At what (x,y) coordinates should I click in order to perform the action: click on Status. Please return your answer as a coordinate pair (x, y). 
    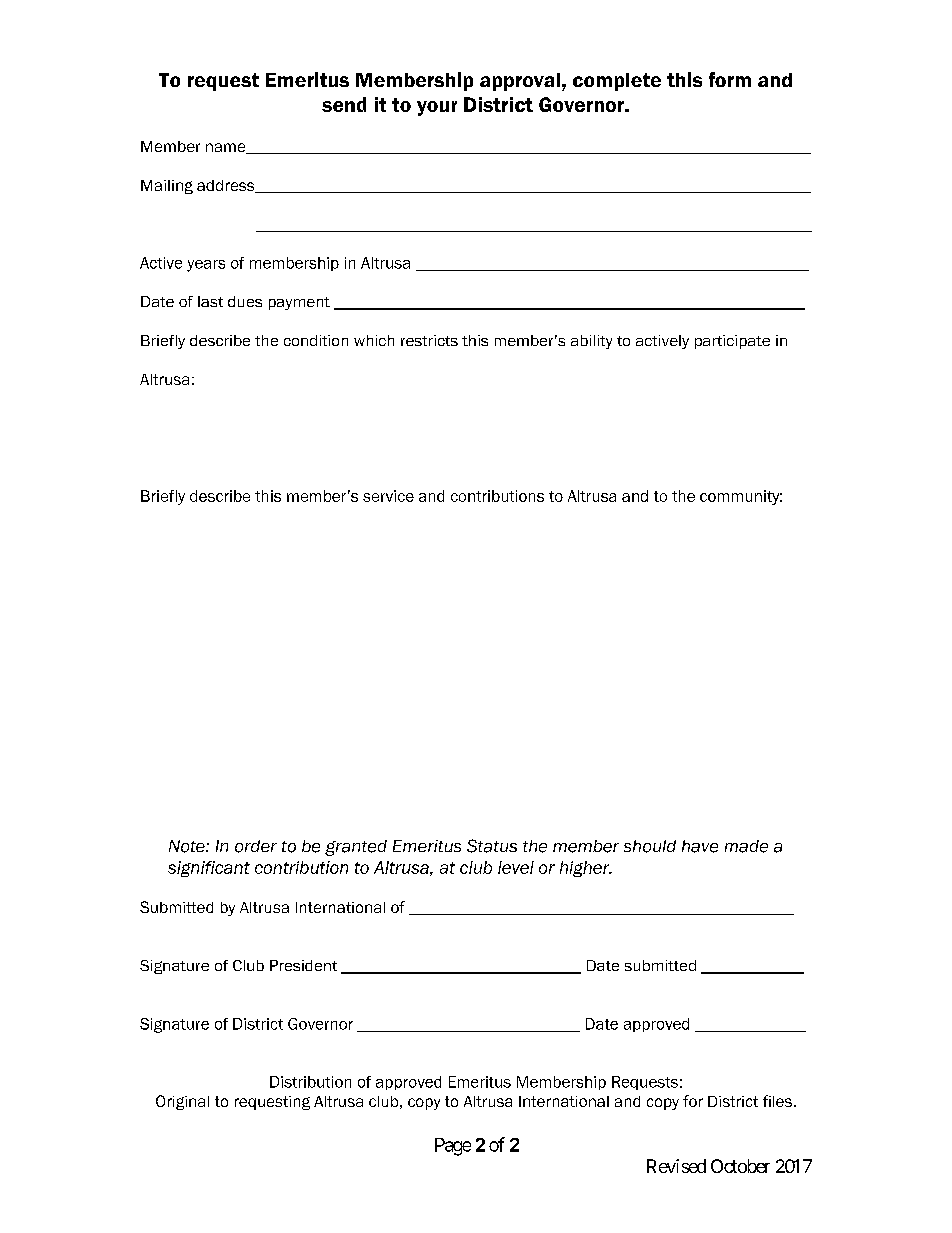
    Looking at the image, I should click on (492, 846).
